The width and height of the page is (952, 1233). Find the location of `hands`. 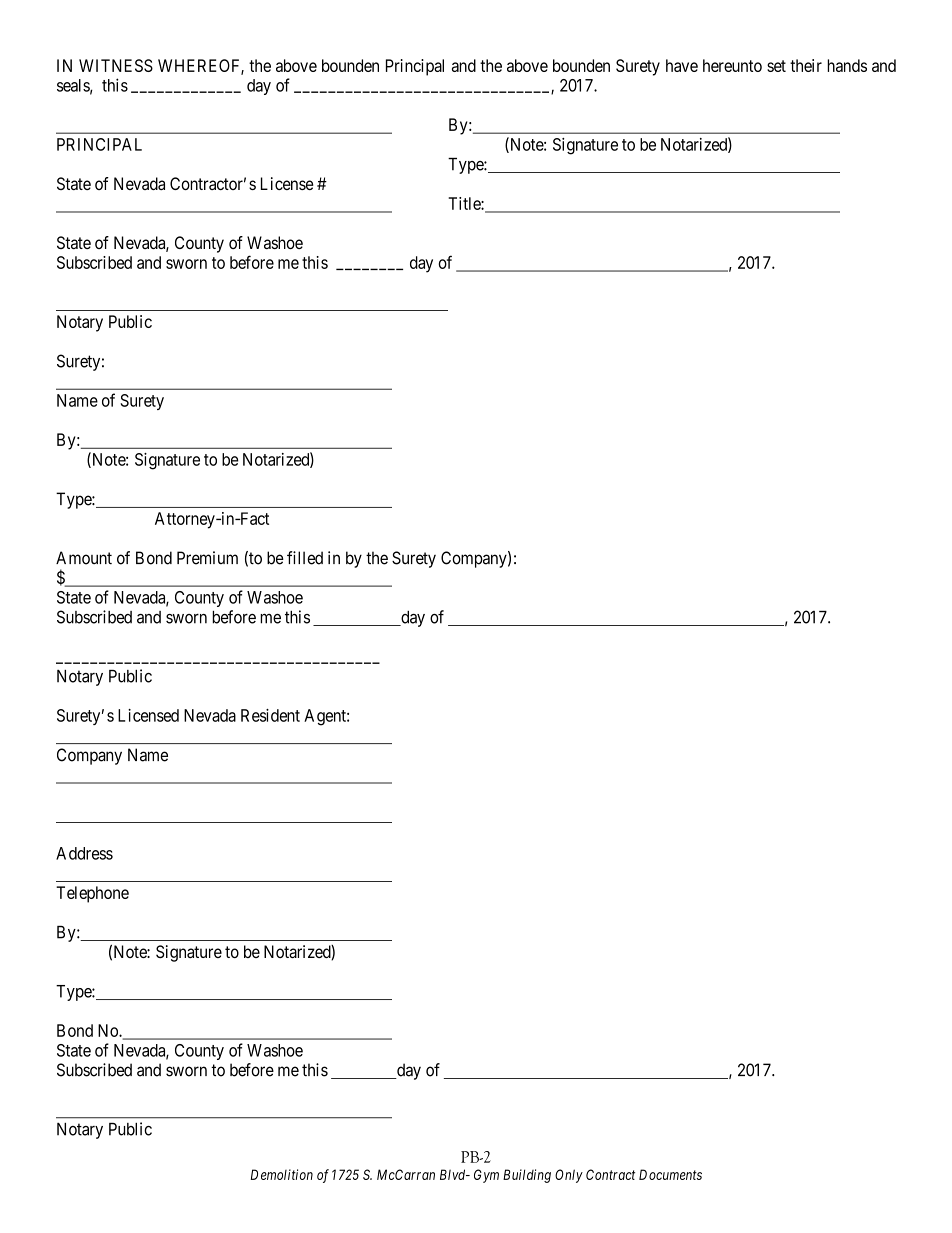

hands is located at coordinates (847, 65).
